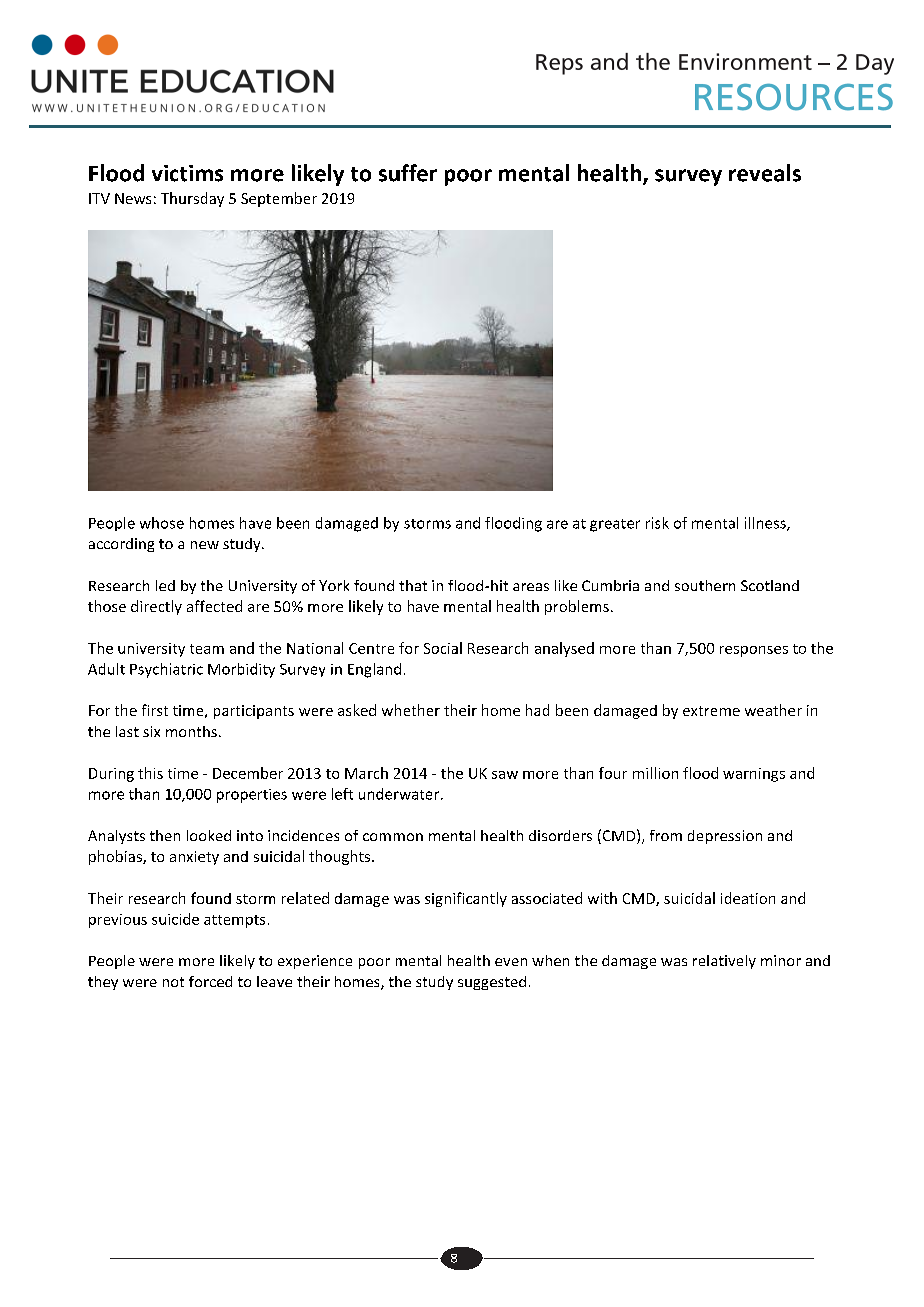 This document has width=924, height=1307. I want to click on led, so click(165, 585).
